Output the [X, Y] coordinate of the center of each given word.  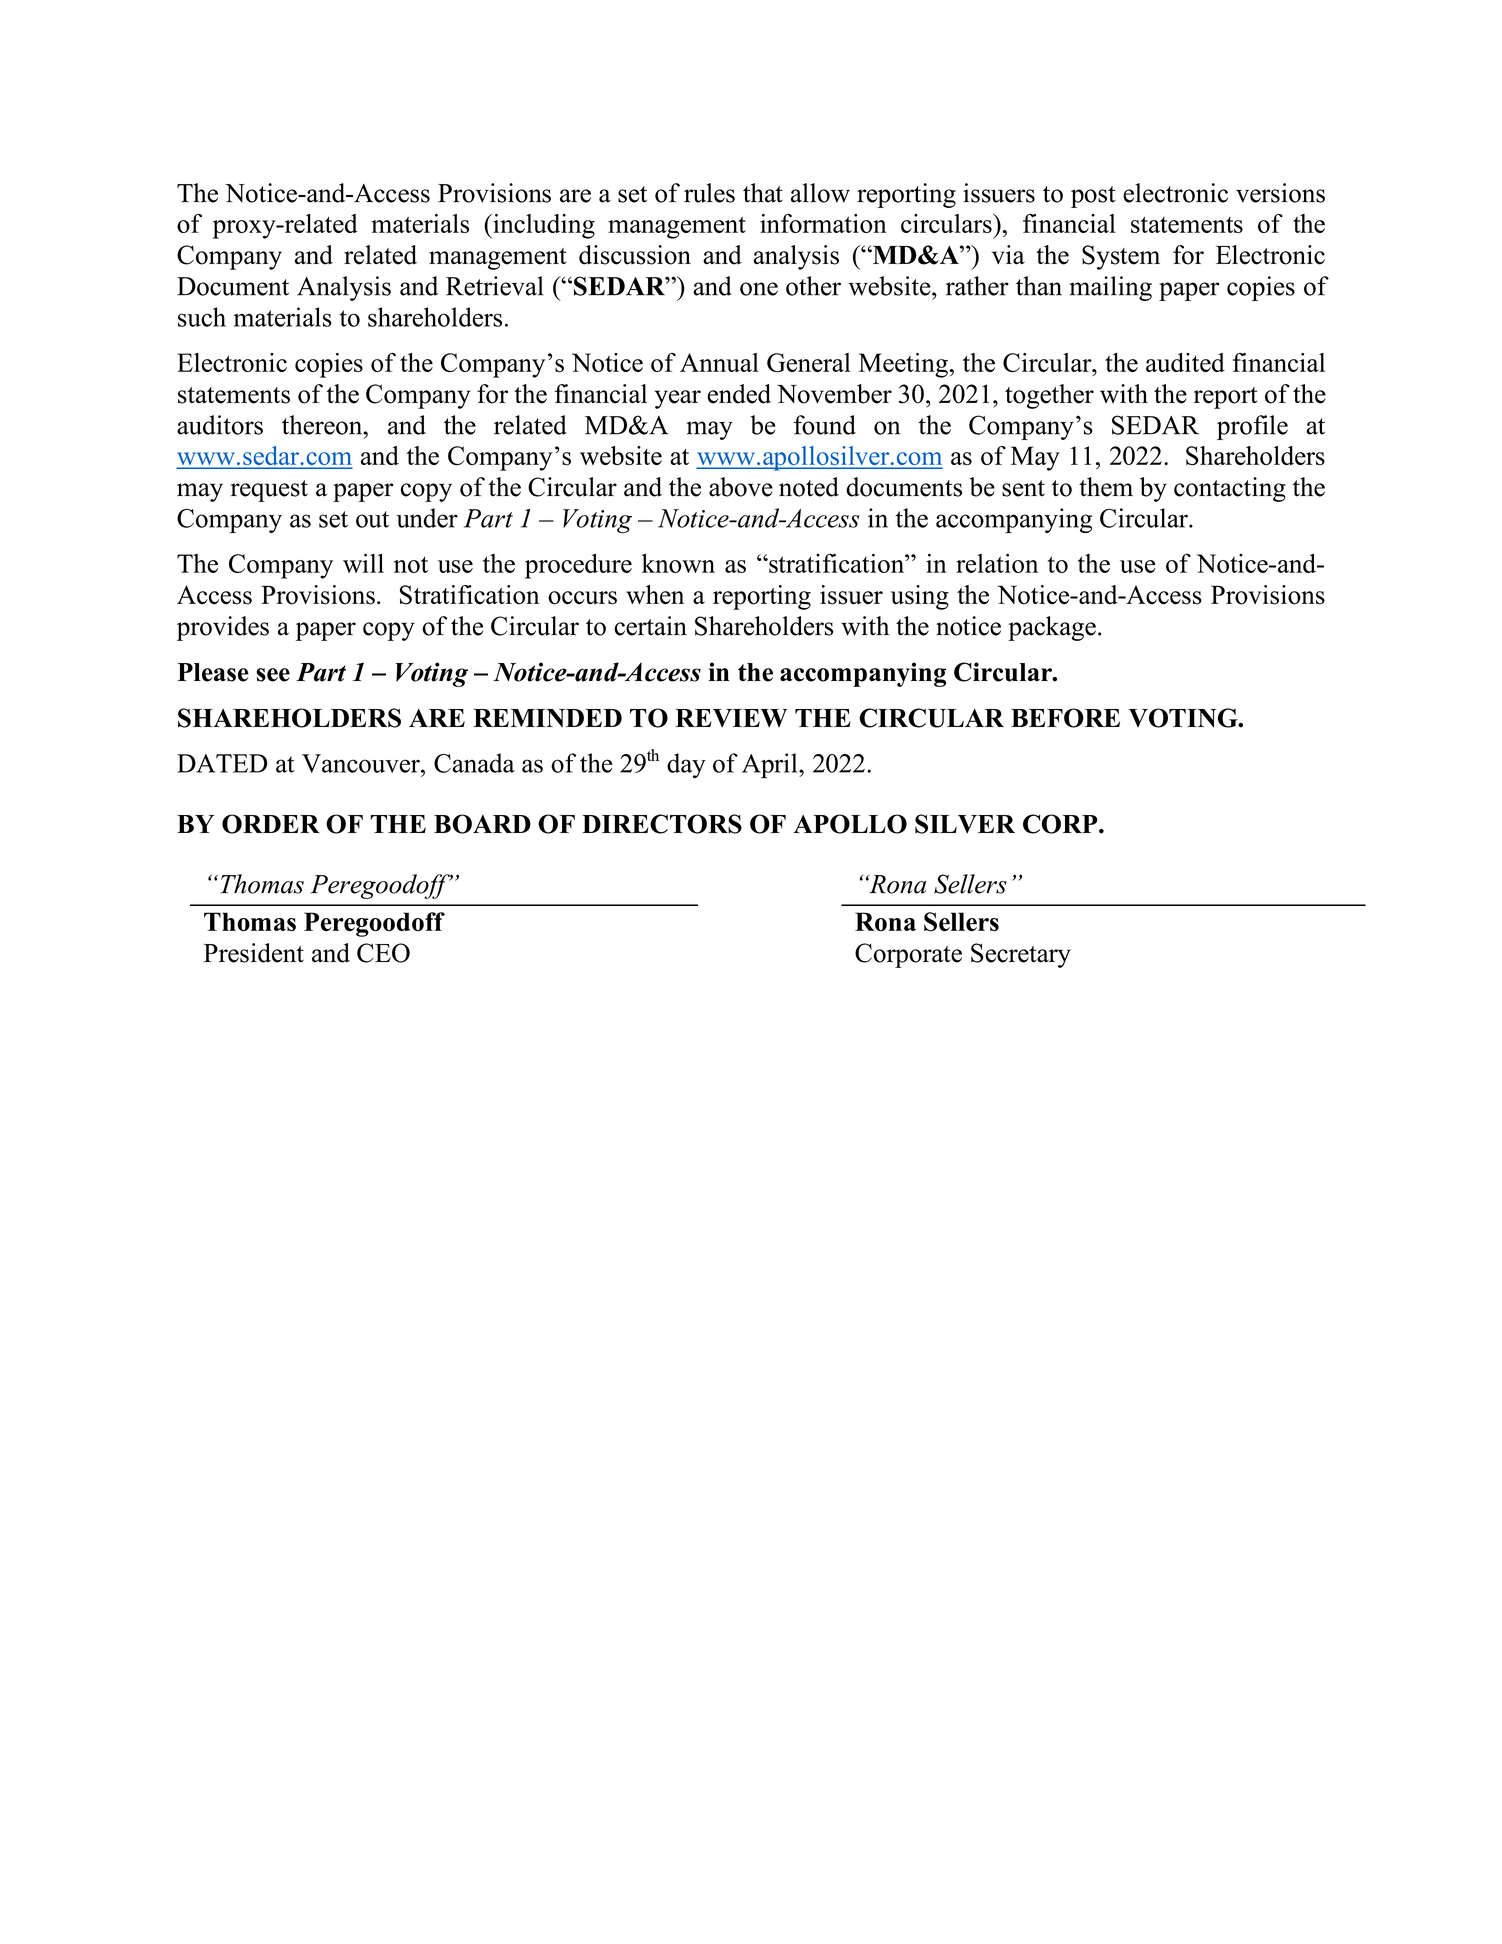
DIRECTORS [662, 824]
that [763, 193]
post [1093, 197]
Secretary [1021, 955]
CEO [383, 953]
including [543, 226]
